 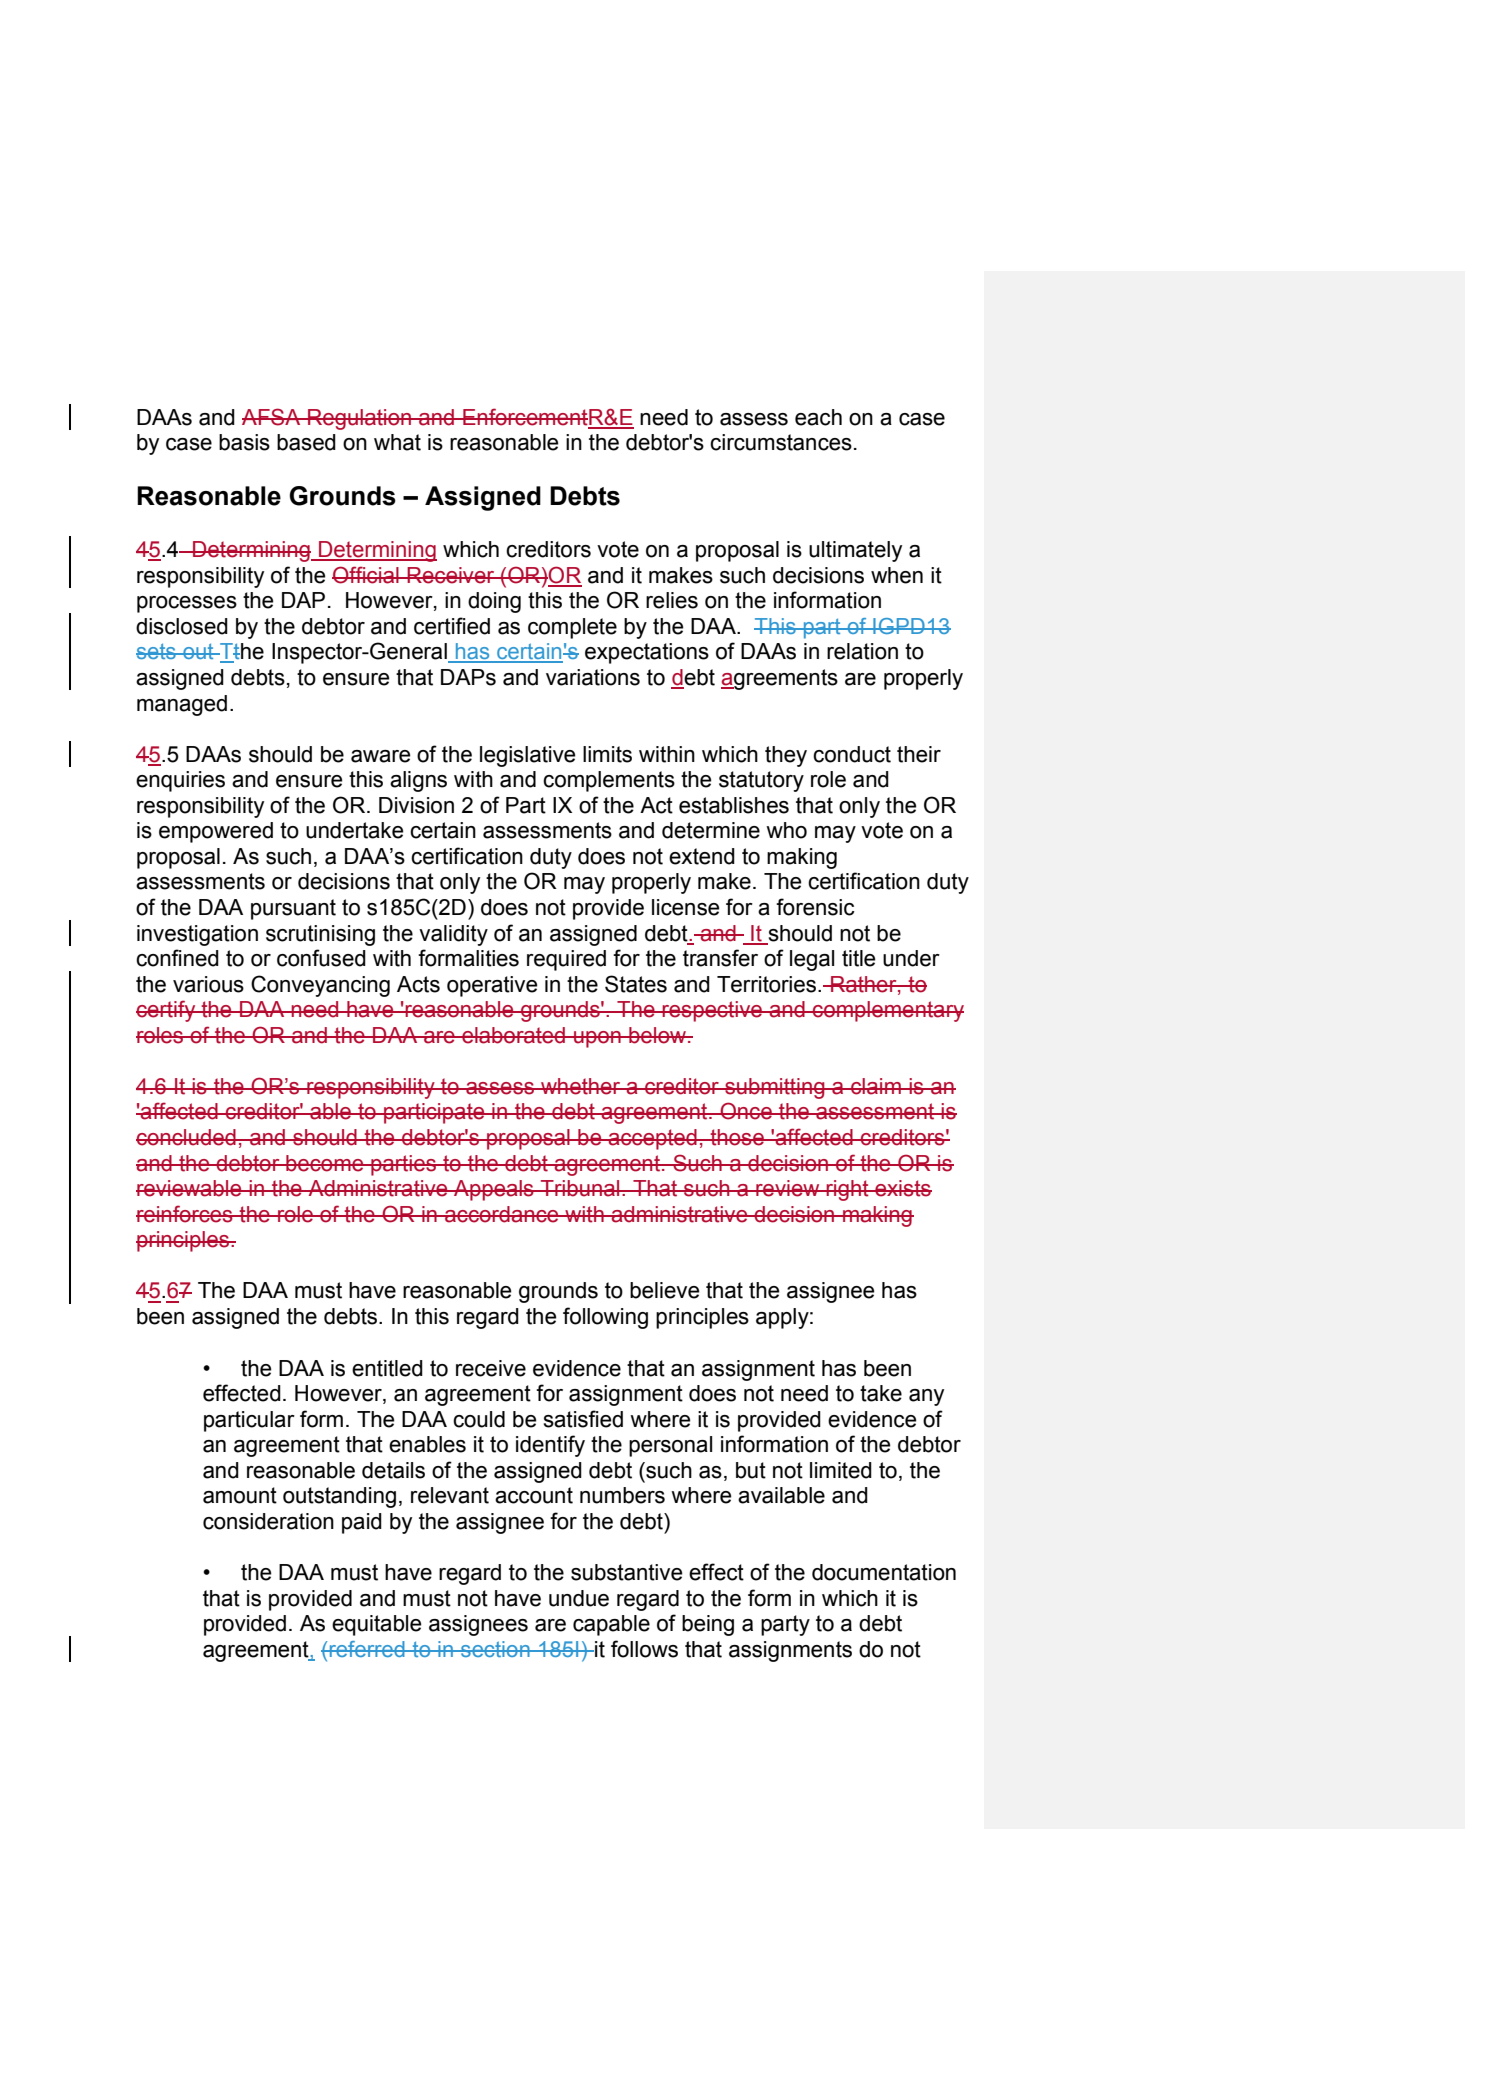 What do you see at coordinates (528, 756) in the page?
I see `legislative` at bounding box center [528, 756].
